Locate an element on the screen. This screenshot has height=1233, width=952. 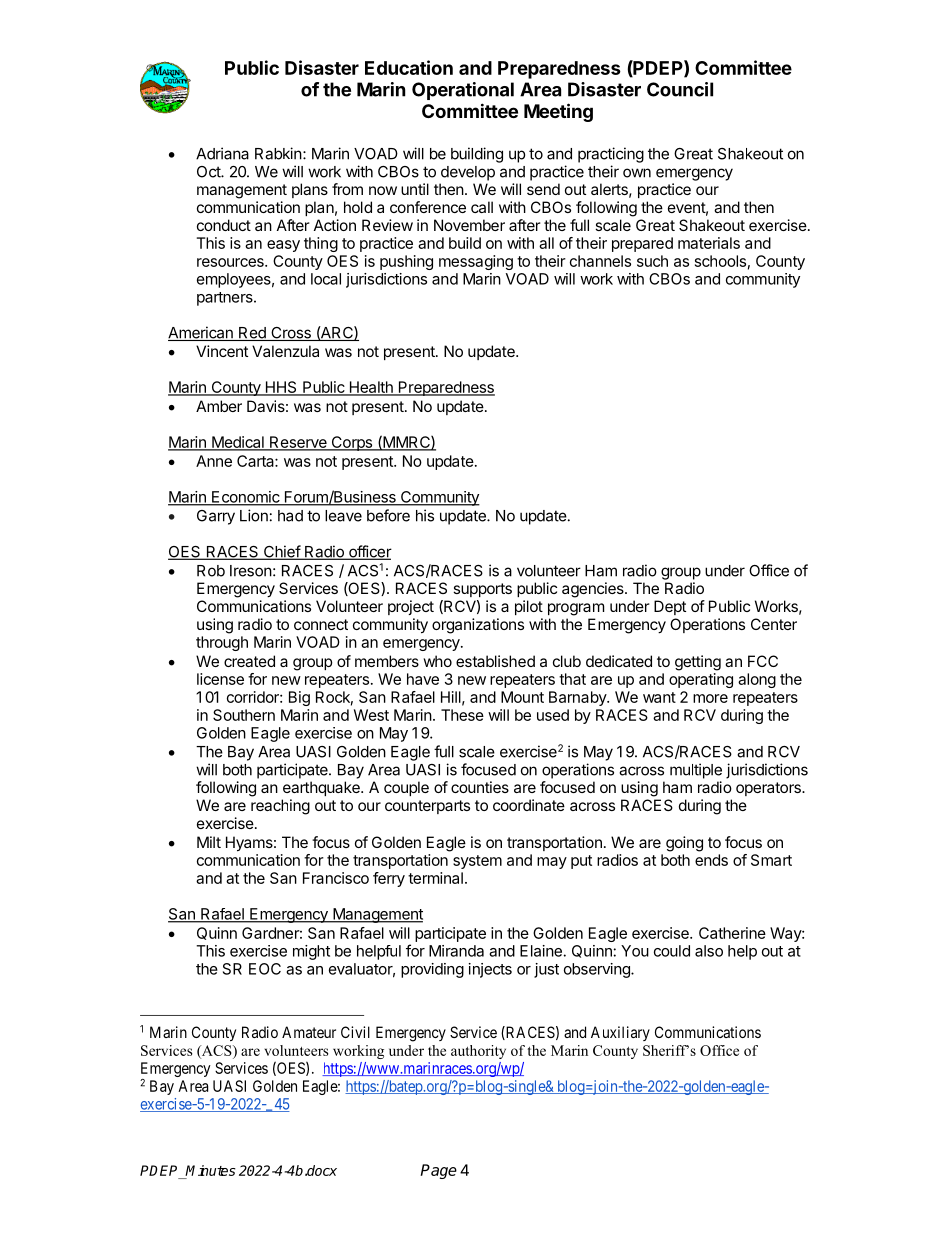
Dept is located at coordinates (670, 607).
